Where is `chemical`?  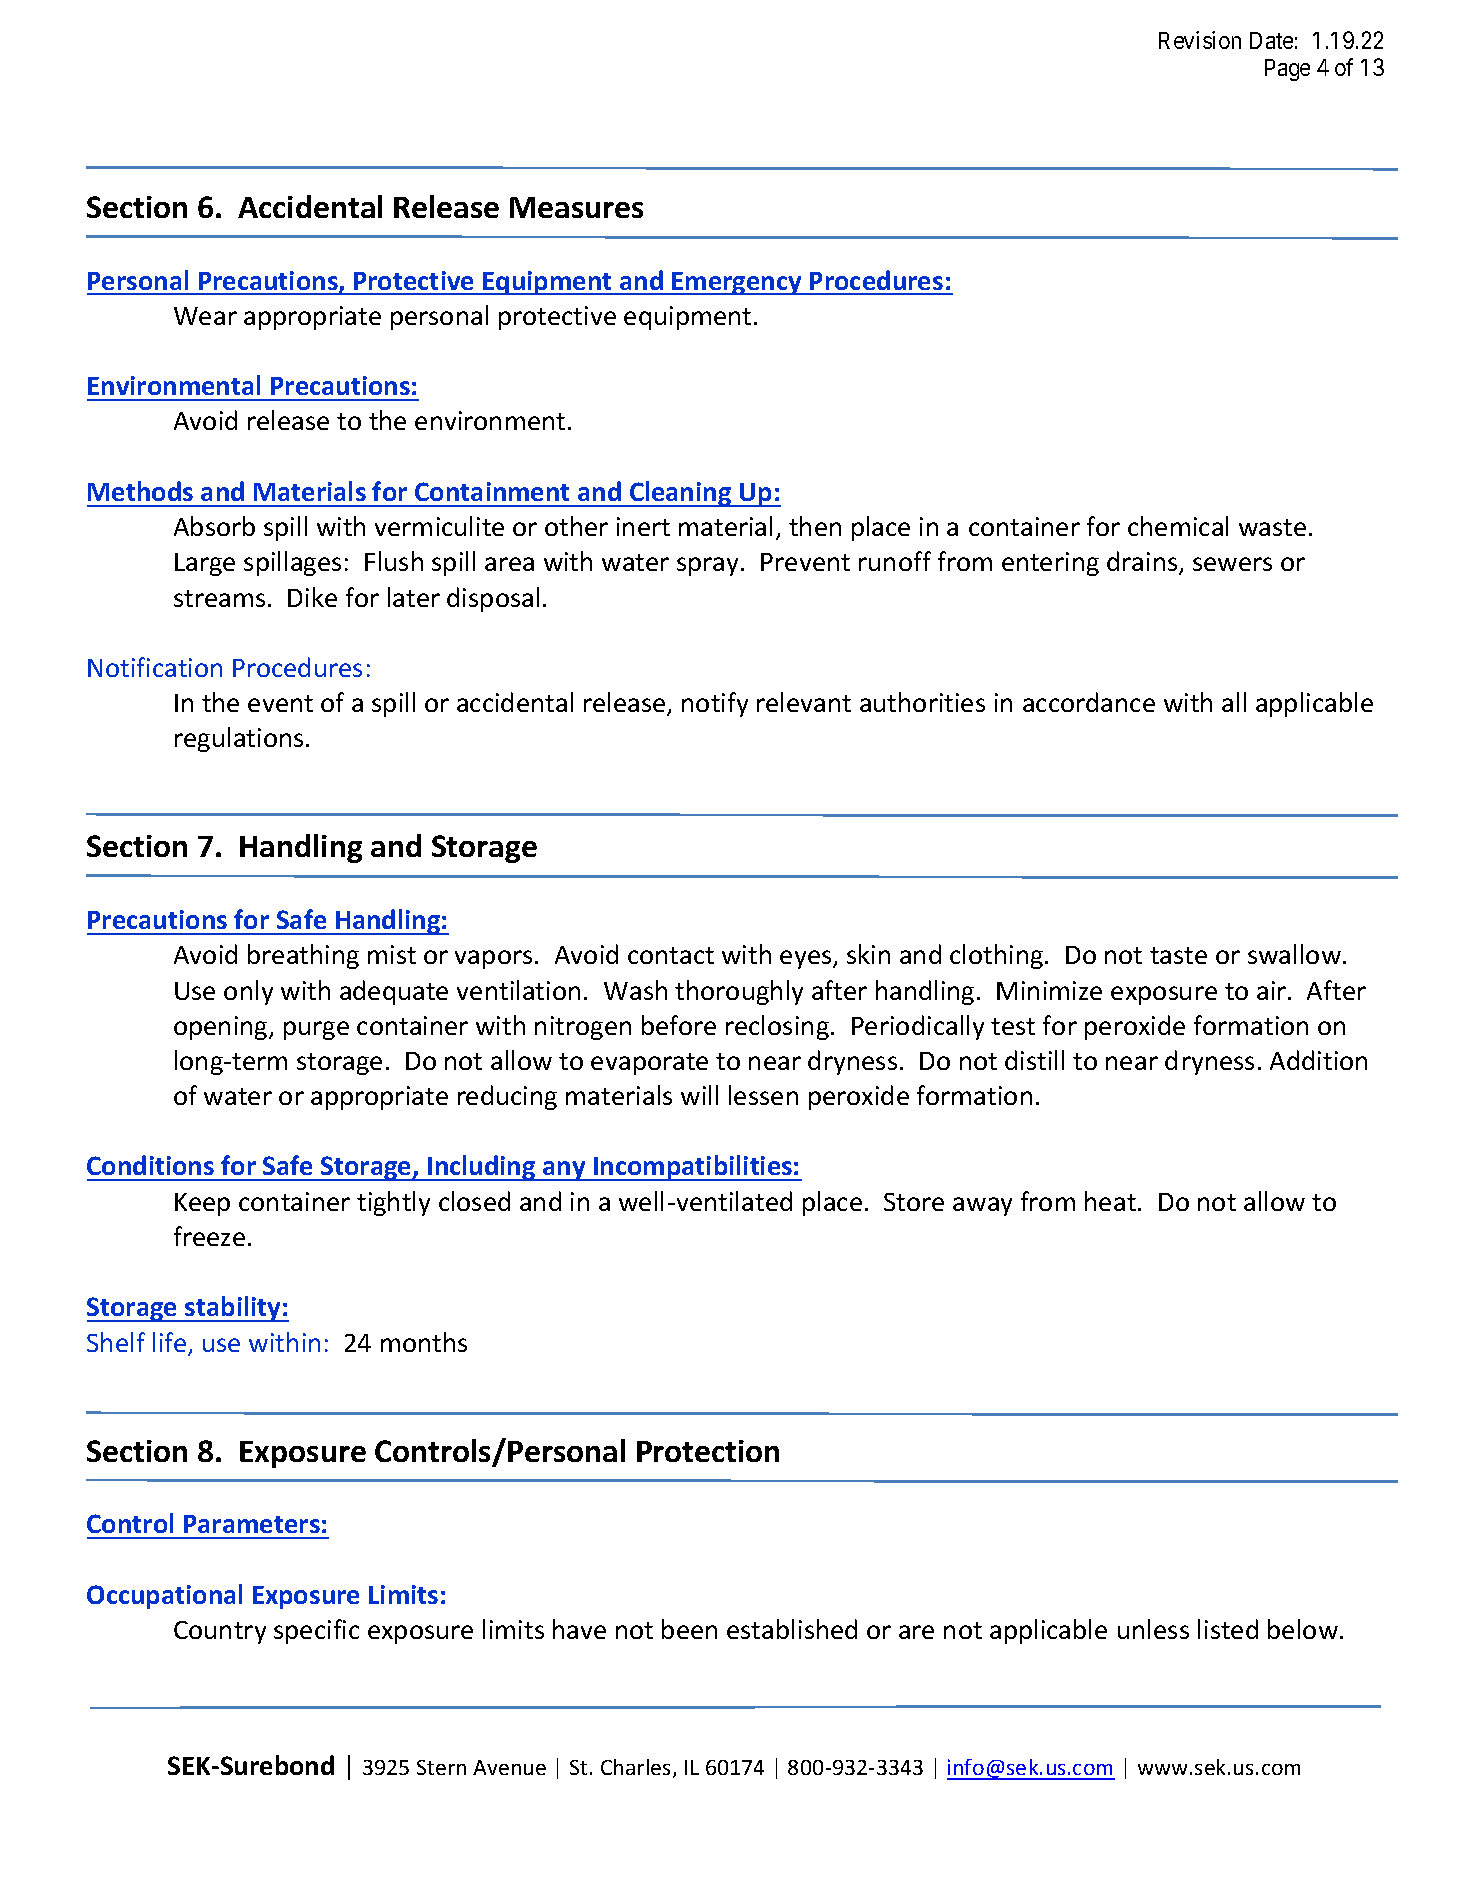
chemical is located at coordinates (1178, 526).
